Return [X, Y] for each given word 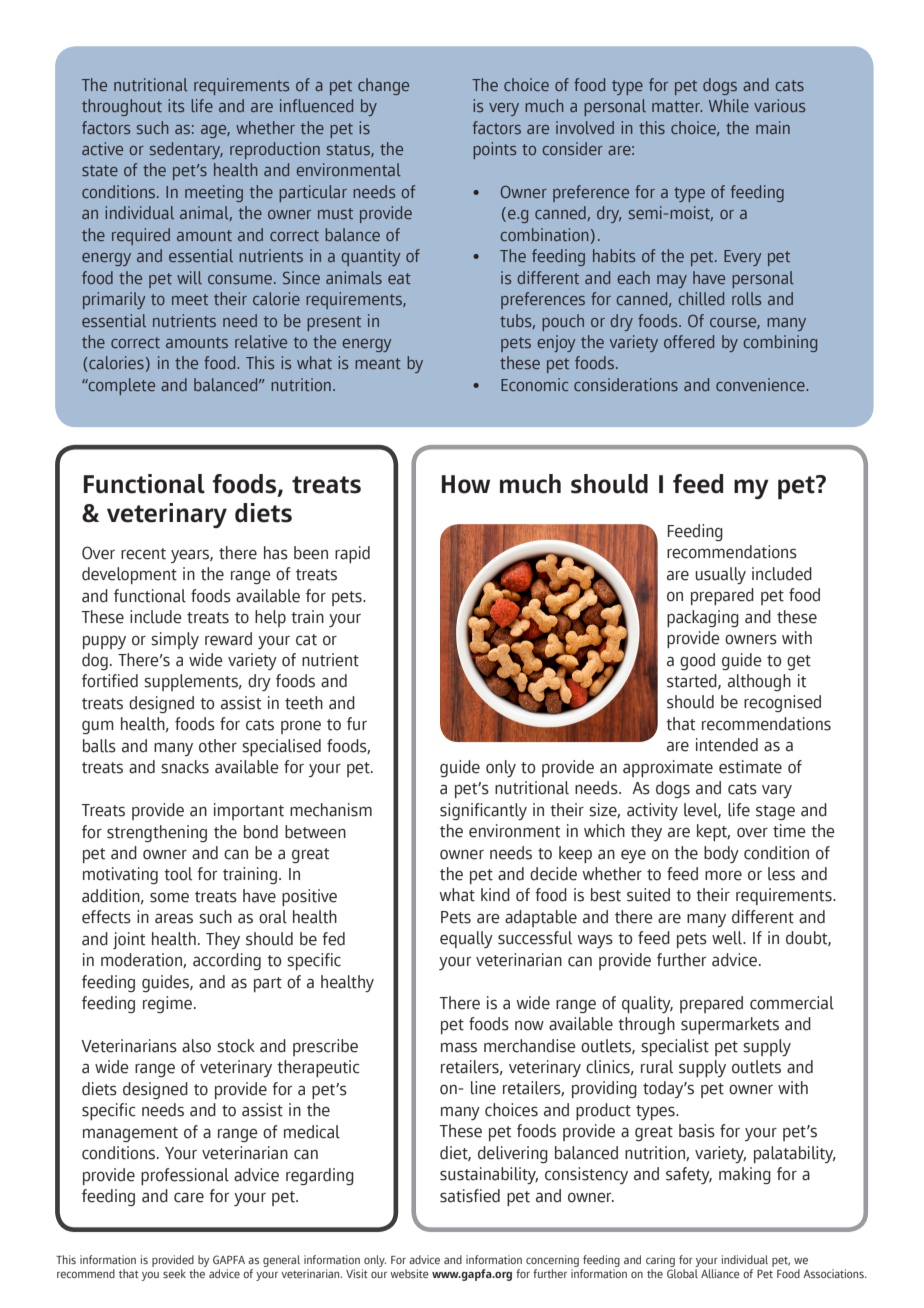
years [191, 556]
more [723, 876]
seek [174, 1273]
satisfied [470, 1196]
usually [720, 575]
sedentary [186, 150]
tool [178, 874]
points [494, 150]
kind [495, 895]
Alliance [720, 1273]
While [729, 105]
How [466, 484]
